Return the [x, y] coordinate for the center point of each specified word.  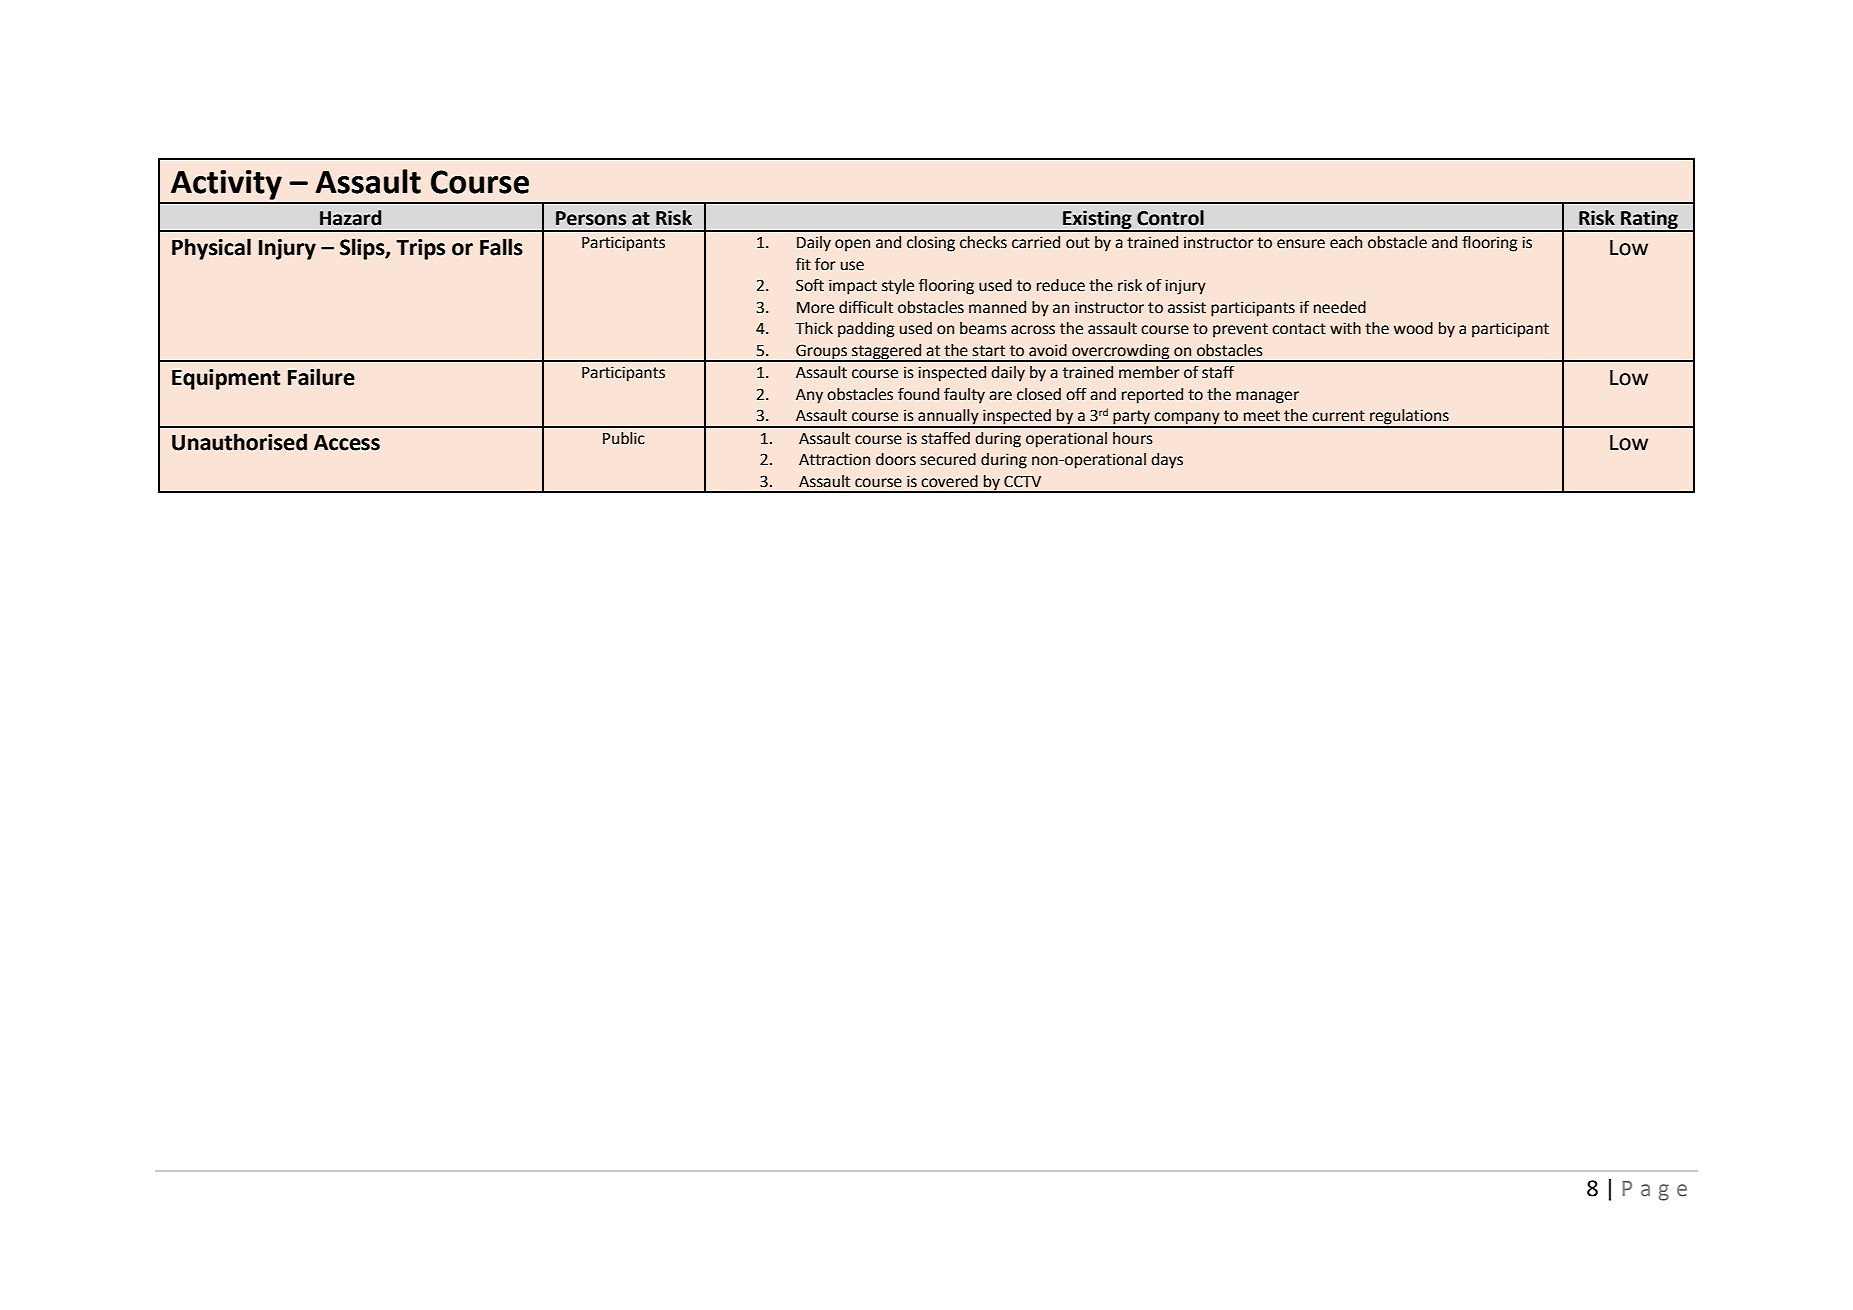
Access [347, 443]
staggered [887, 352]
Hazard [350, 218]
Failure [321, 377]
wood [1413, 328]
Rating [1649, 220]
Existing [1097, 220]
